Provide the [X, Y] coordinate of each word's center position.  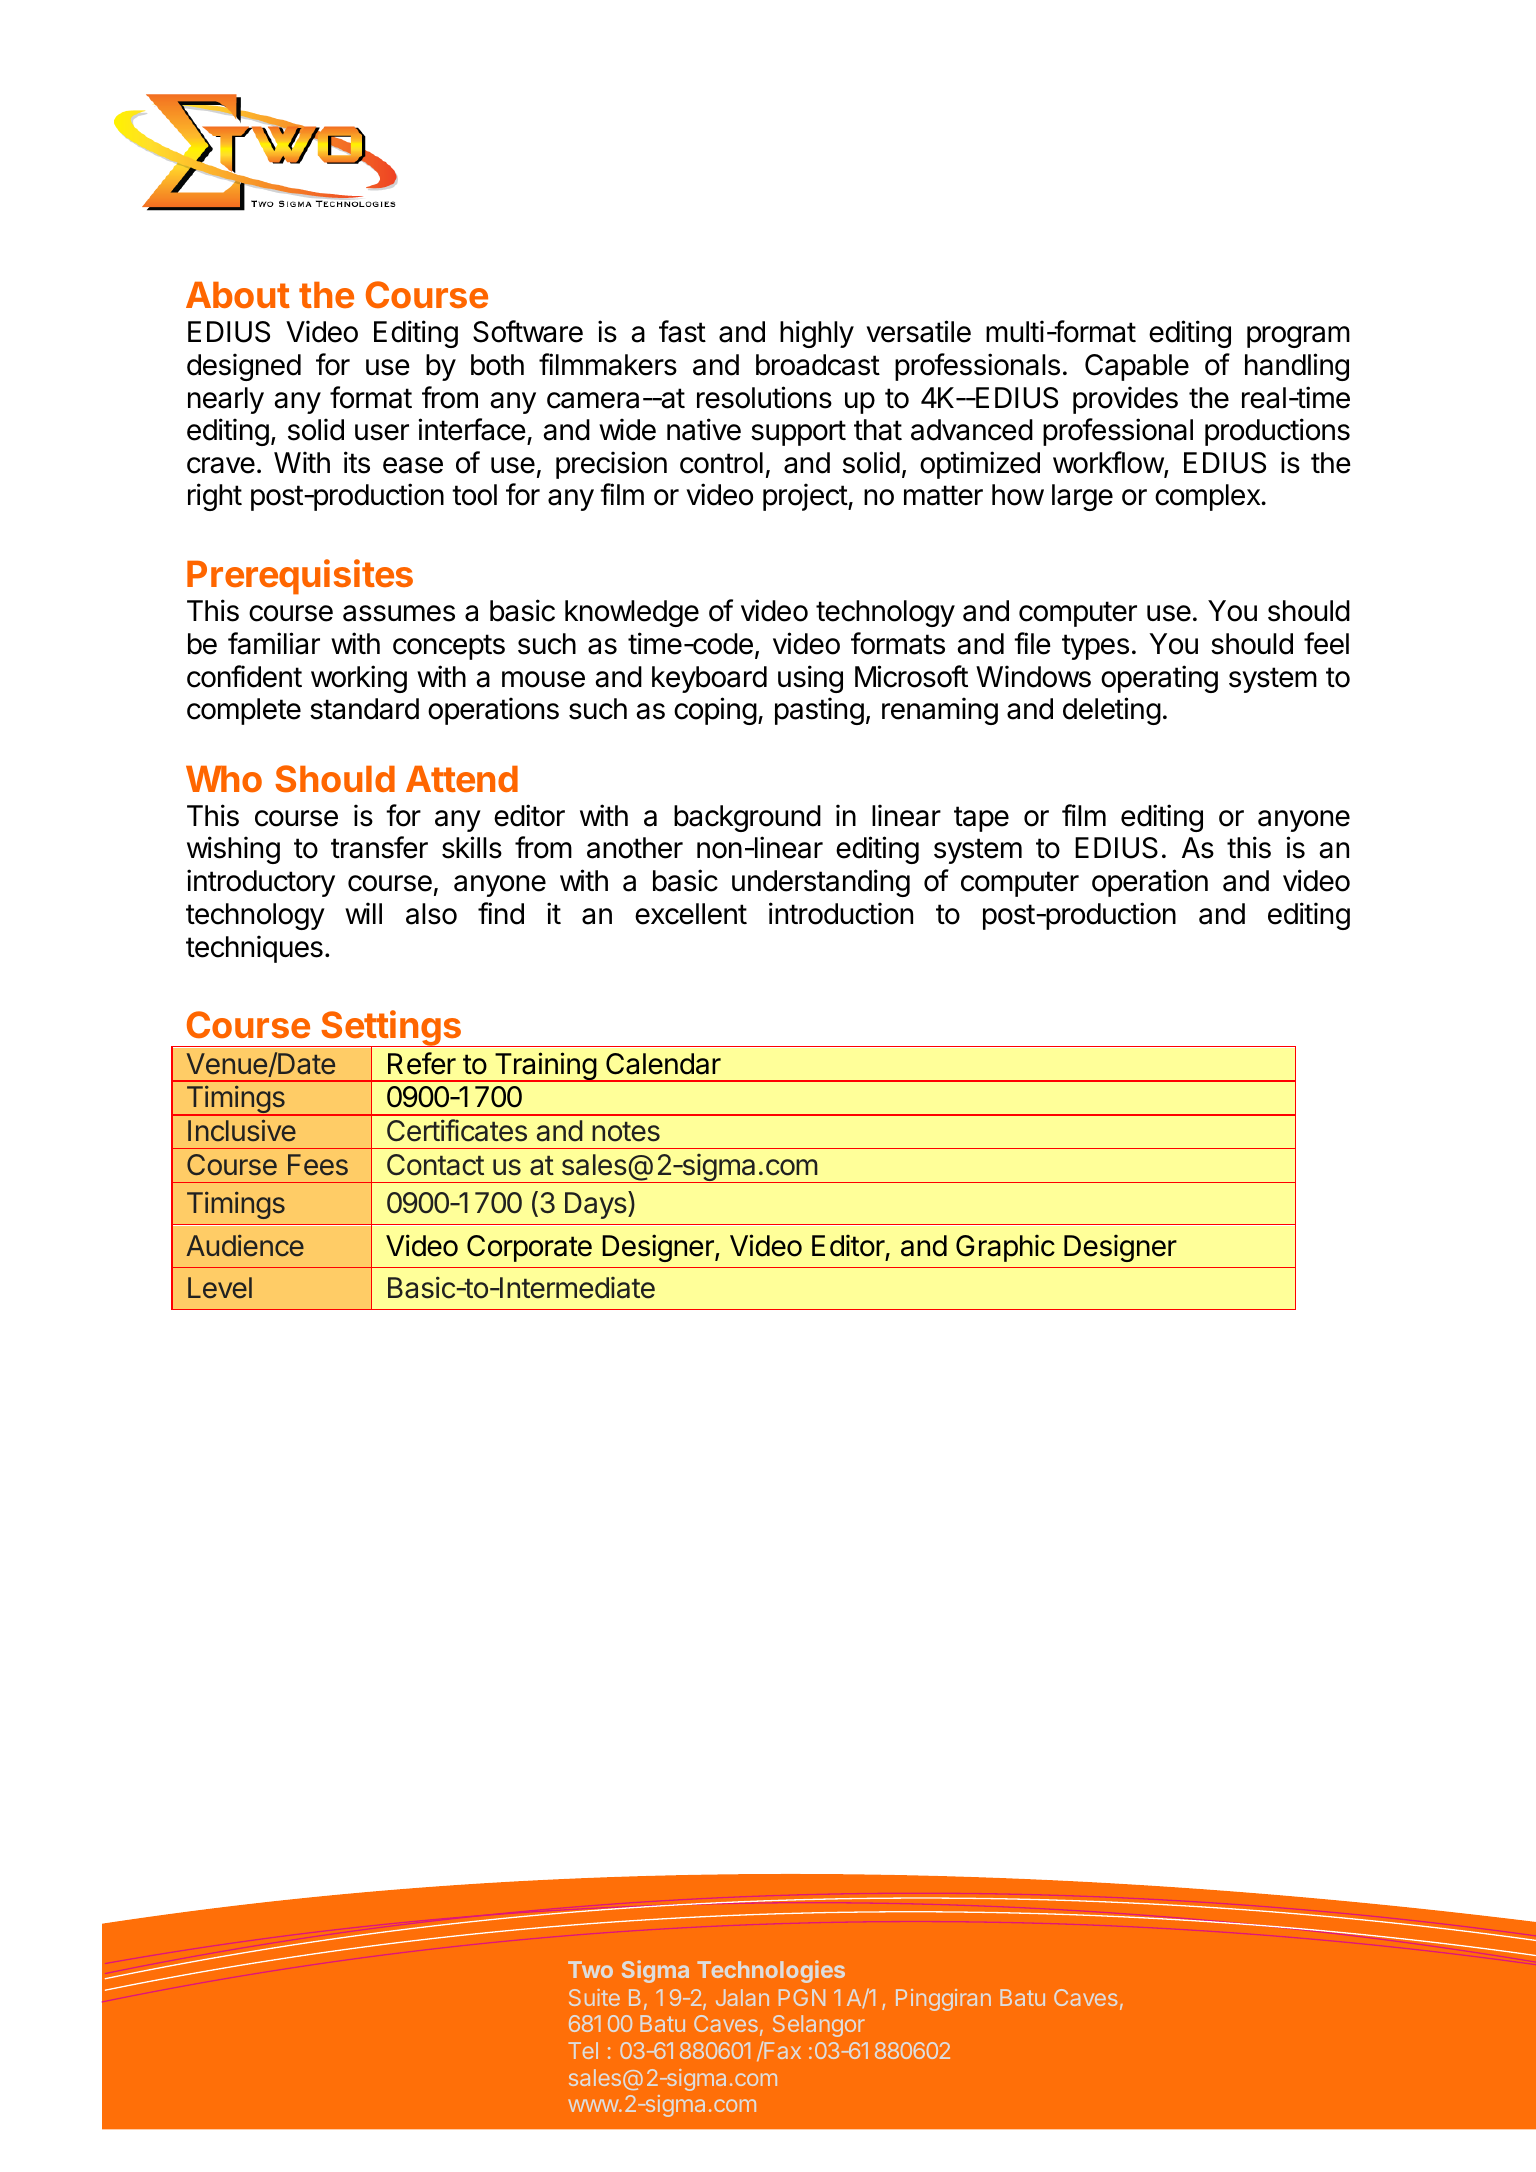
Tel [583, 2050]
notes [626, 1132]
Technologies [771, 1971]
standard [364, 709]
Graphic [1005, 1248]
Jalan [742, 1997]
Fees [318, 1164]
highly [817, 334]
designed [244, 367]
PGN [802, 1997]
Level [220, 1287]
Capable [1137, 367]
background [747, 818]
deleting [1112, 711]
